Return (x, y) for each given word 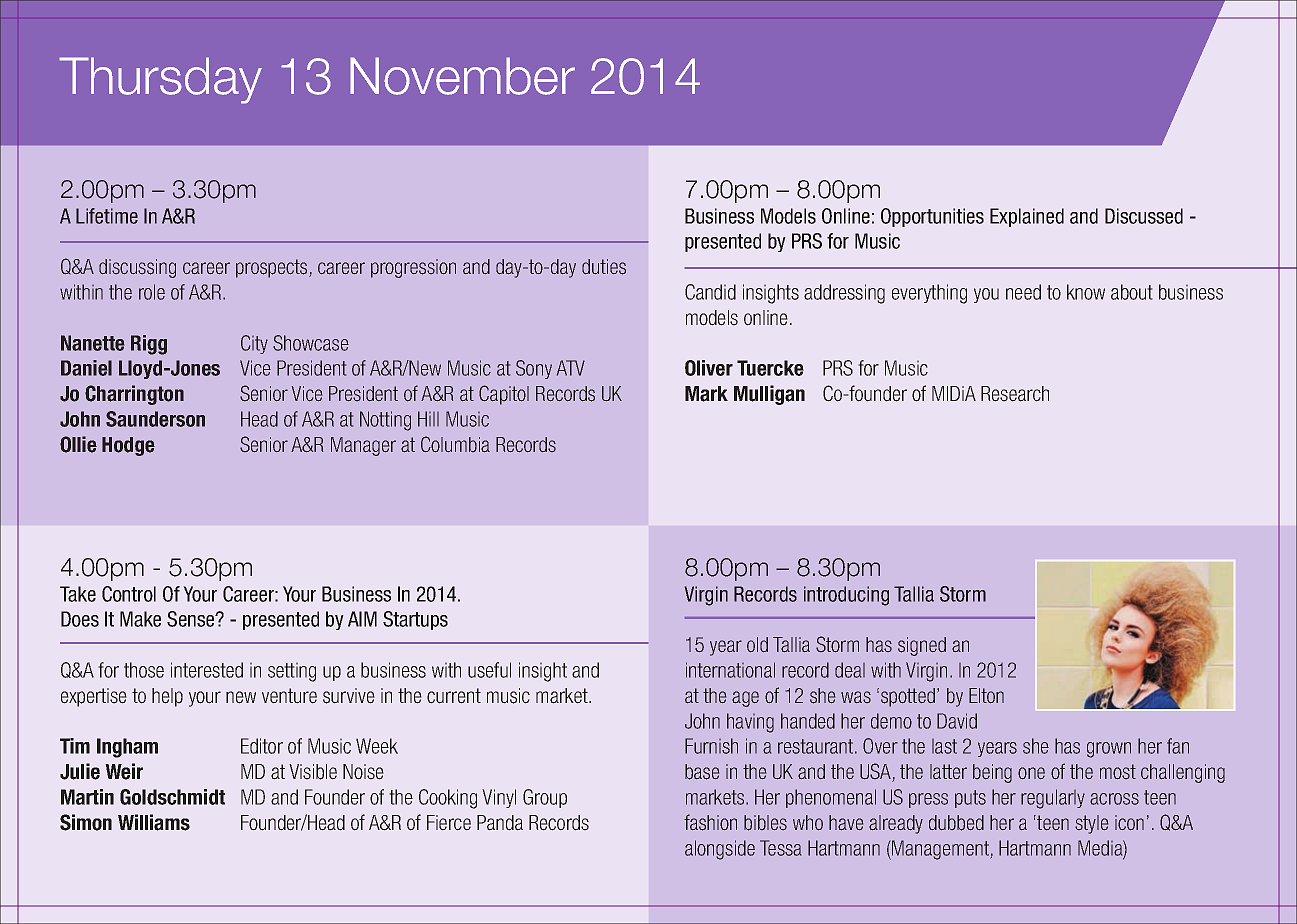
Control (129, 594)
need (1023, 292)
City (254, 344)
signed (922, 646)
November (462, 76)
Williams (154, 822)
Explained (1027, 217)
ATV (571, 368)
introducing (846, 596)
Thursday (160, 80)
